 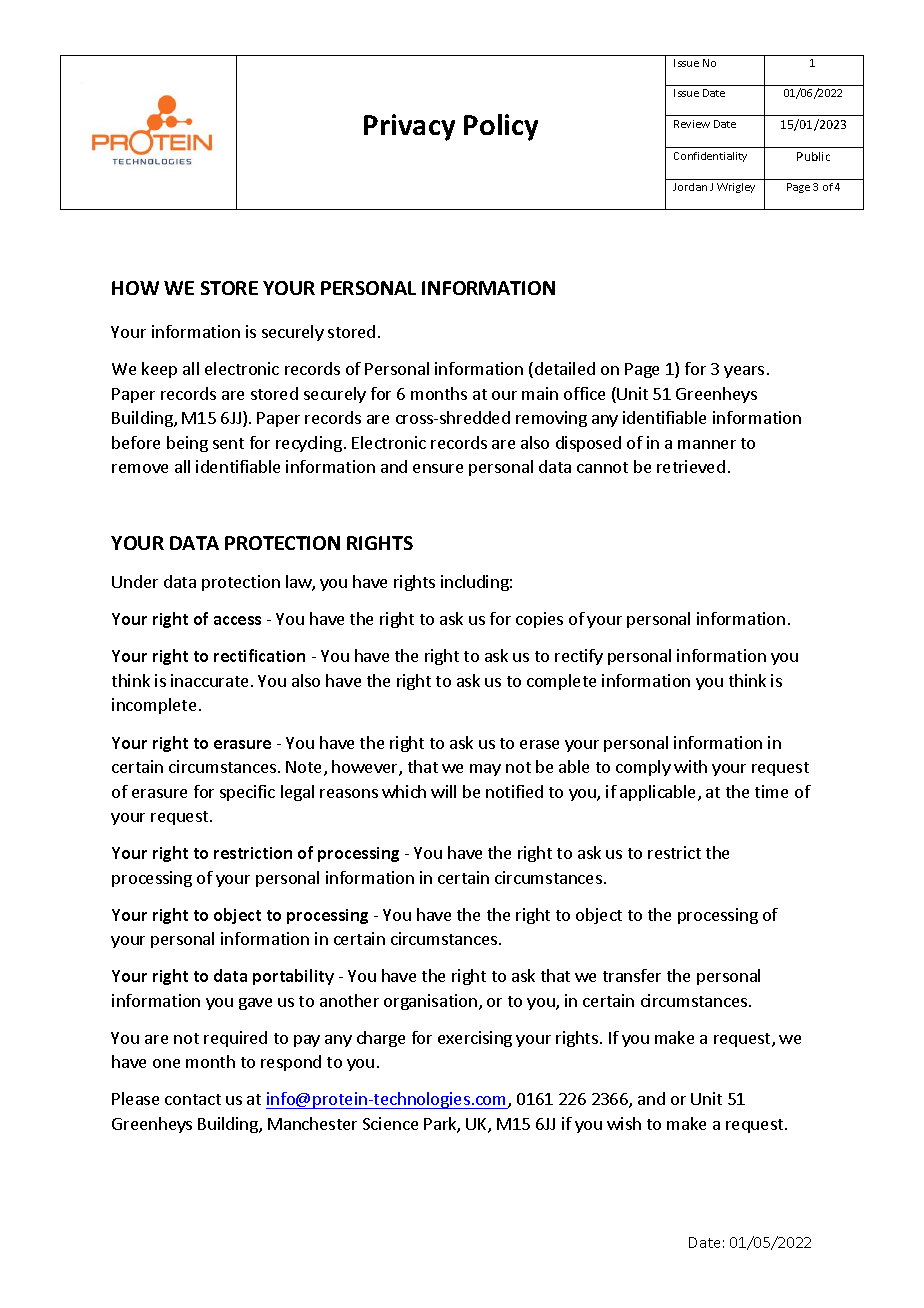 I want to click on Policy, so click(x=501, y=127).
